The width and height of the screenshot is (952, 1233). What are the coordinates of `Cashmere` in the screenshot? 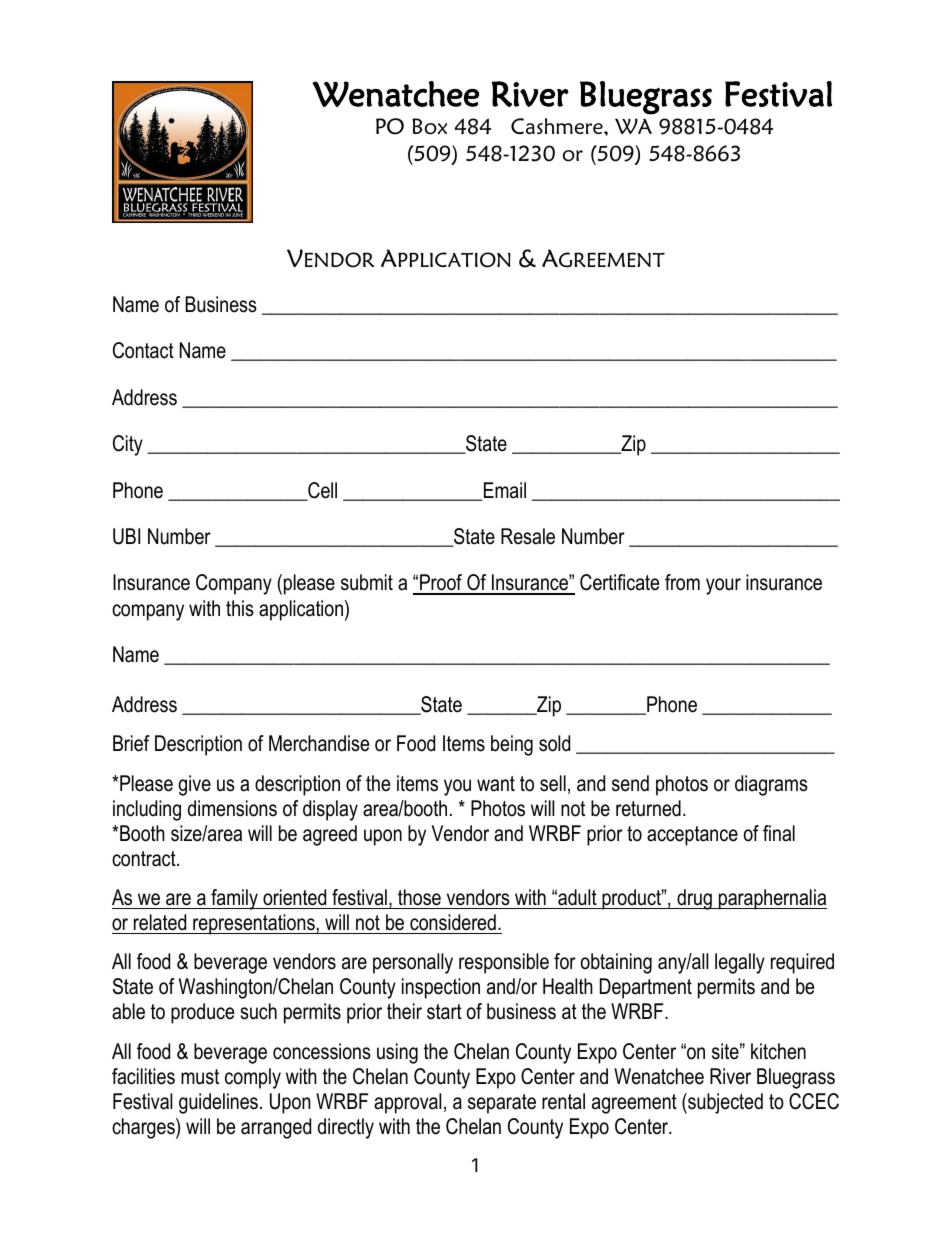 It's located at (558, 126).
